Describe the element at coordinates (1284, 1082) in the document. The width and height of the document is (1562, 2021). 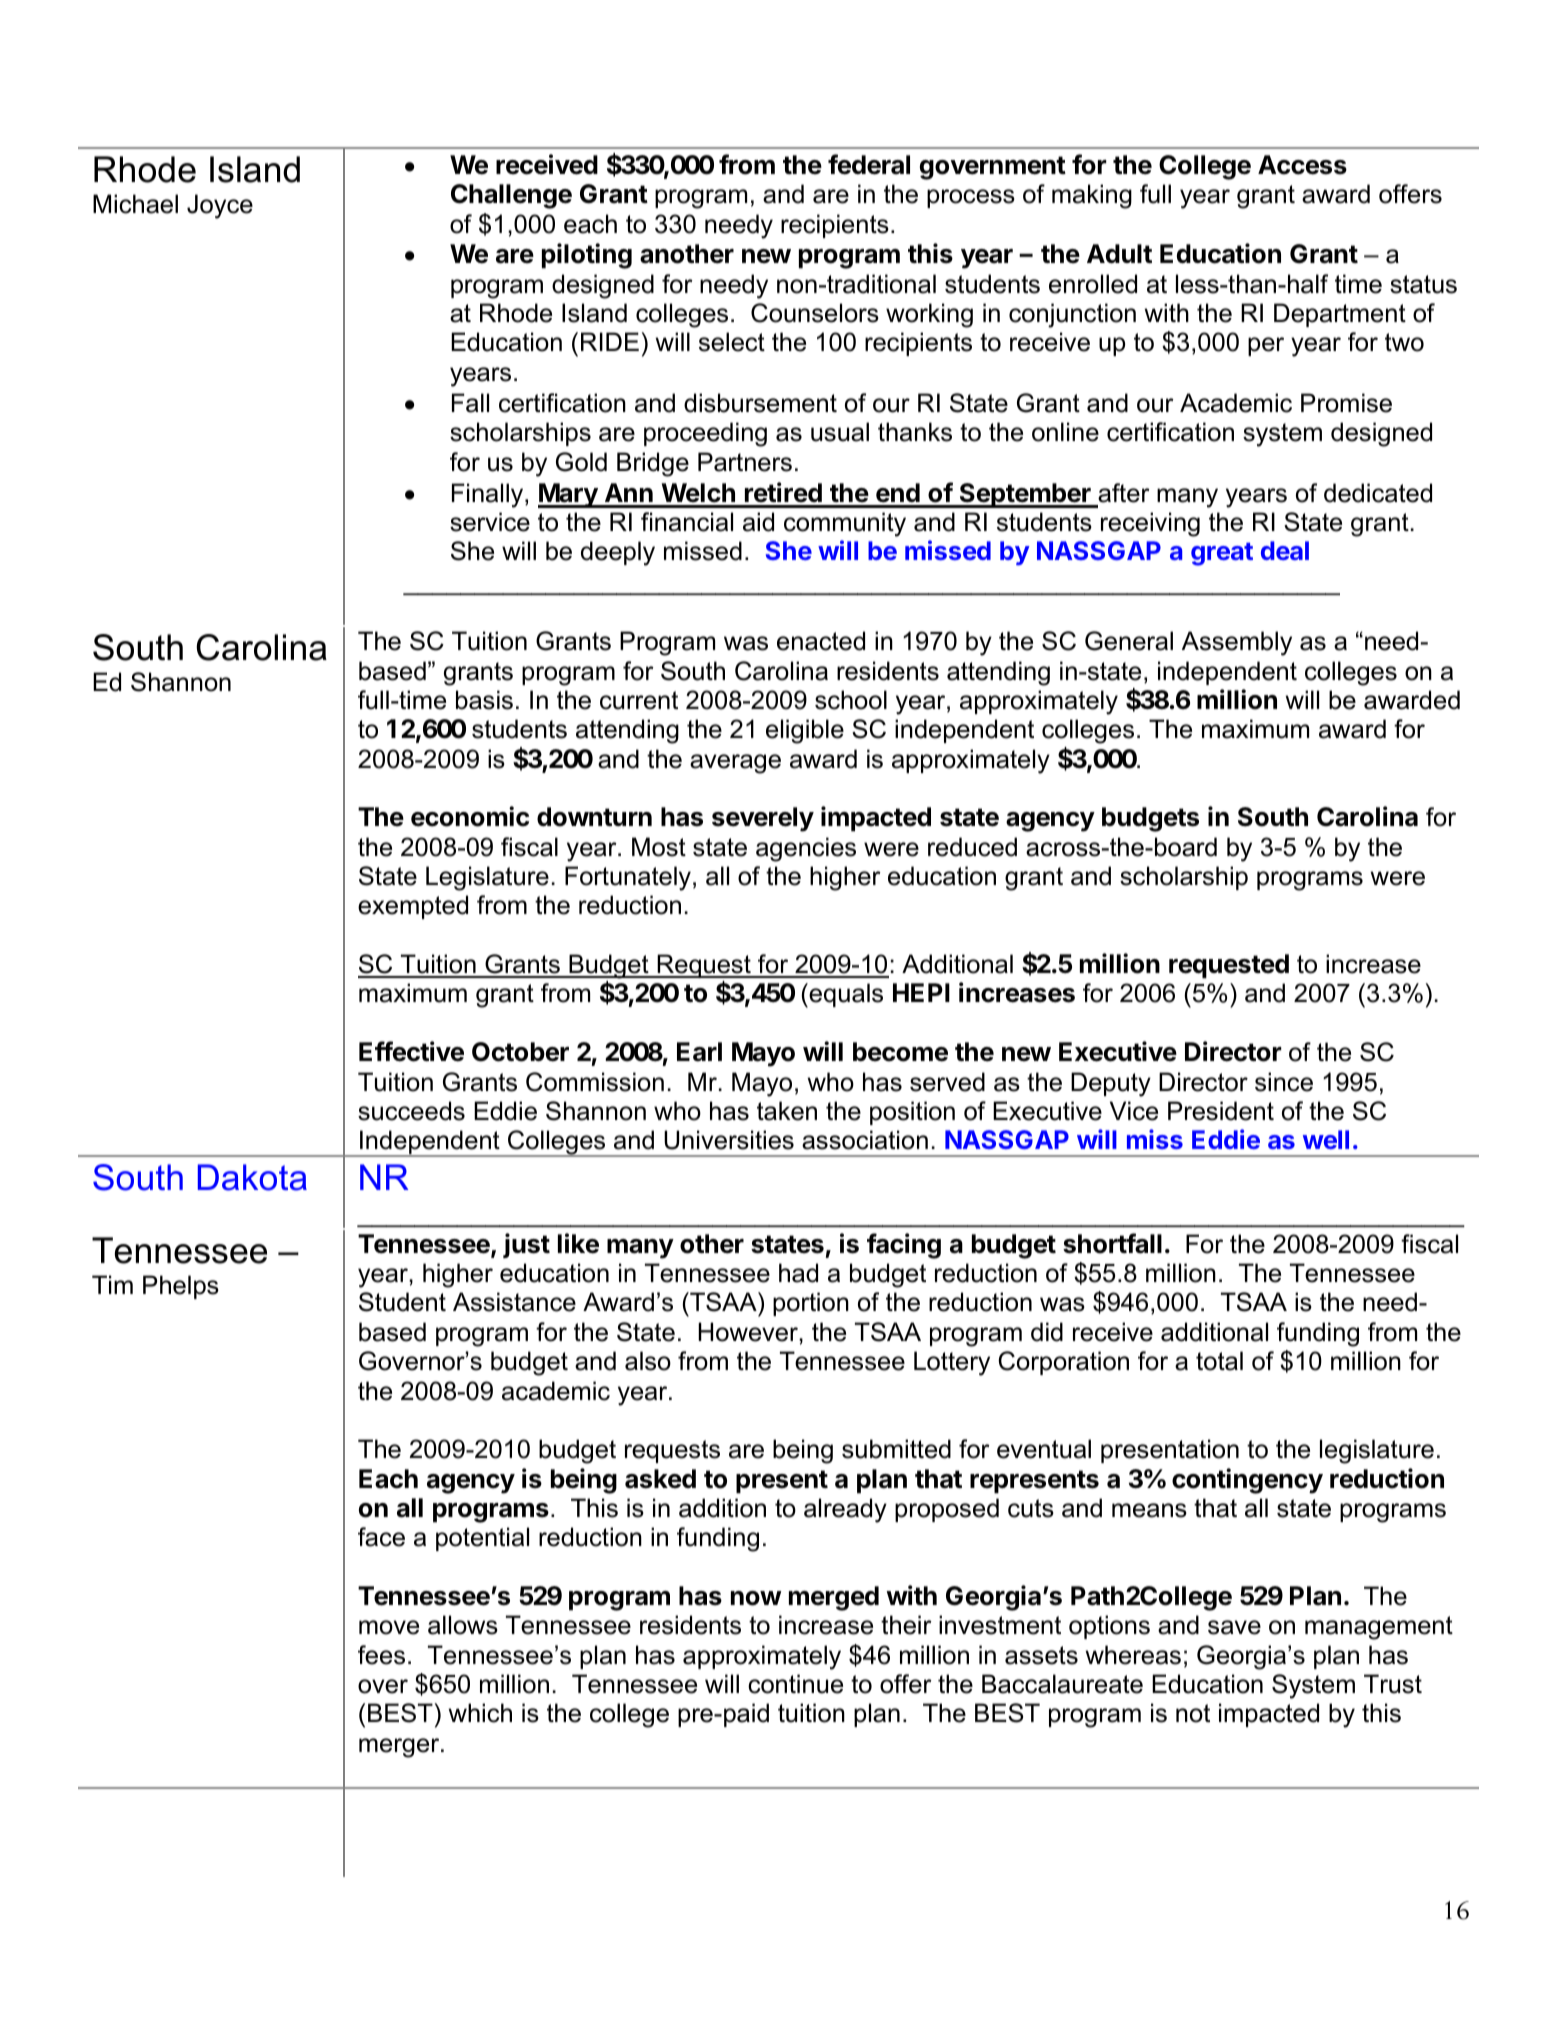
I see `since` at that location.
